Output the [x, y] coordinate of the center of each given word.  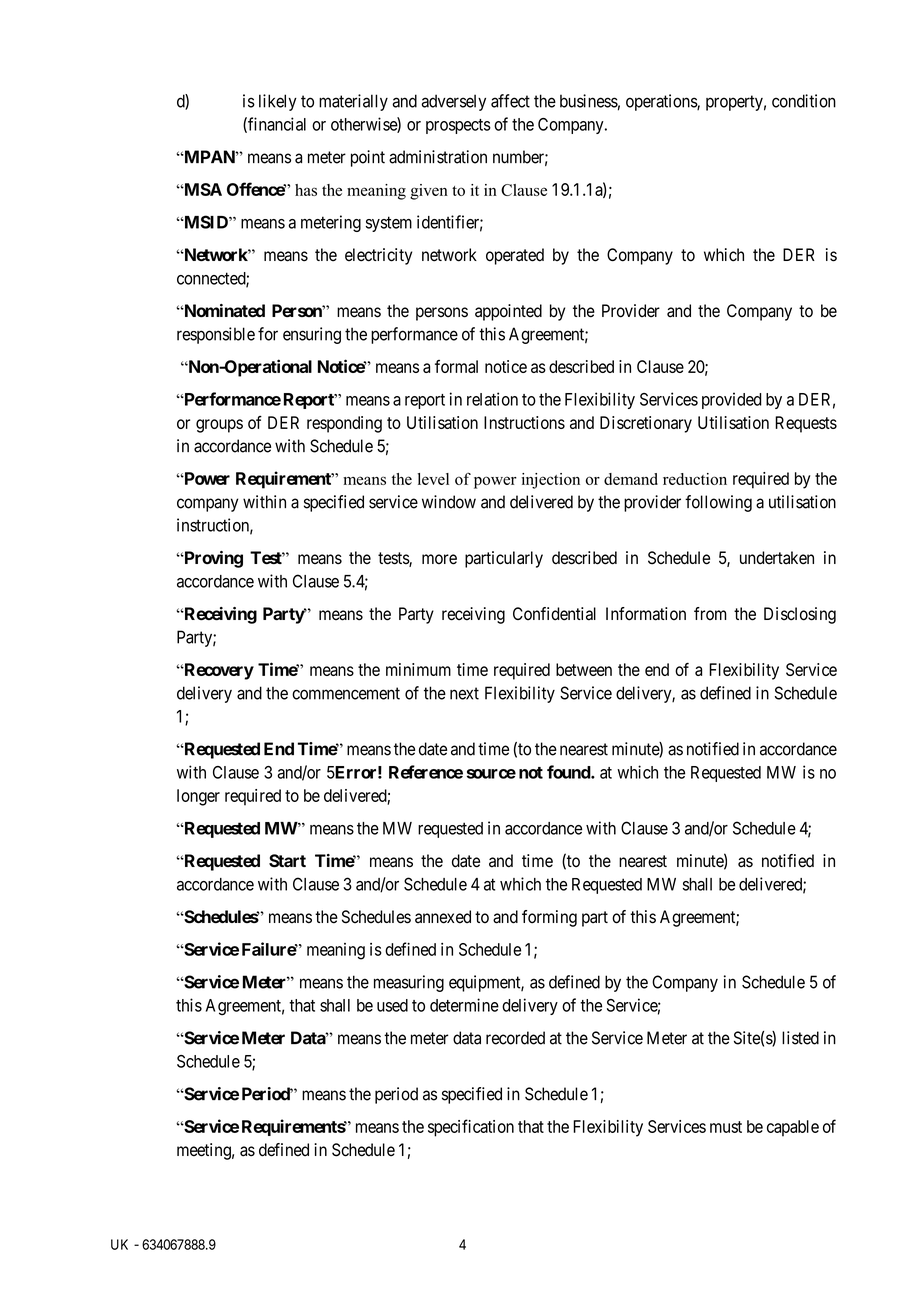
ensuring [312, 335]
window [449, 502]
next [464, 693]
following [718, 503]
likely [278, 102]
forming [549, 918]
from [710, 614]
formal [456, 366]
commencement [346, 693]
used [392, 1005]
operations [662, 102]
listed [800, 1038]
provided [732, 400]
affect [510, 101]
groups [219, 426]
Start [287, 861]
